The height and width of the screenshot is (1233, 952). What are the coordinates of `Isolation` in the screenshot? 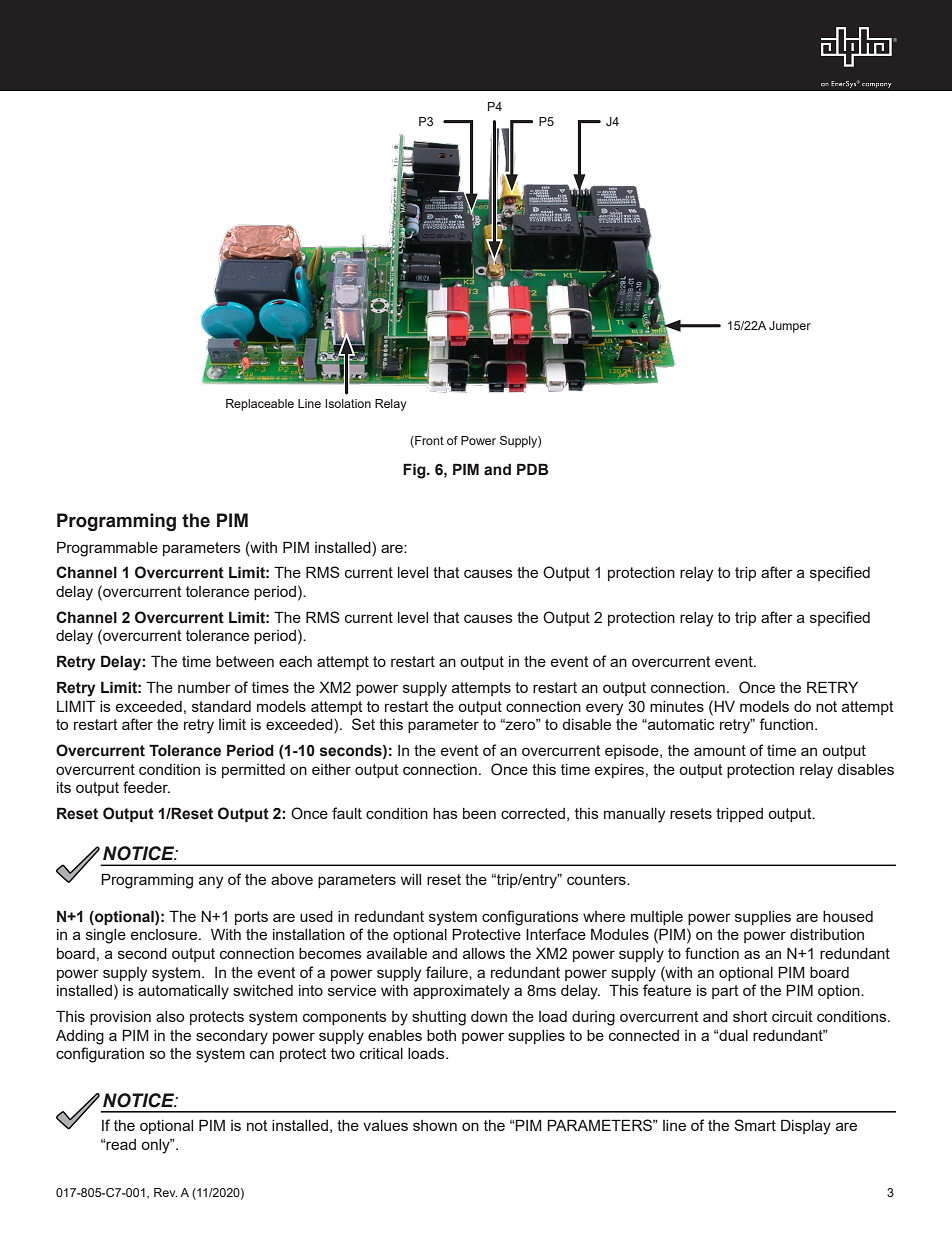 It's located at (348, 403).
